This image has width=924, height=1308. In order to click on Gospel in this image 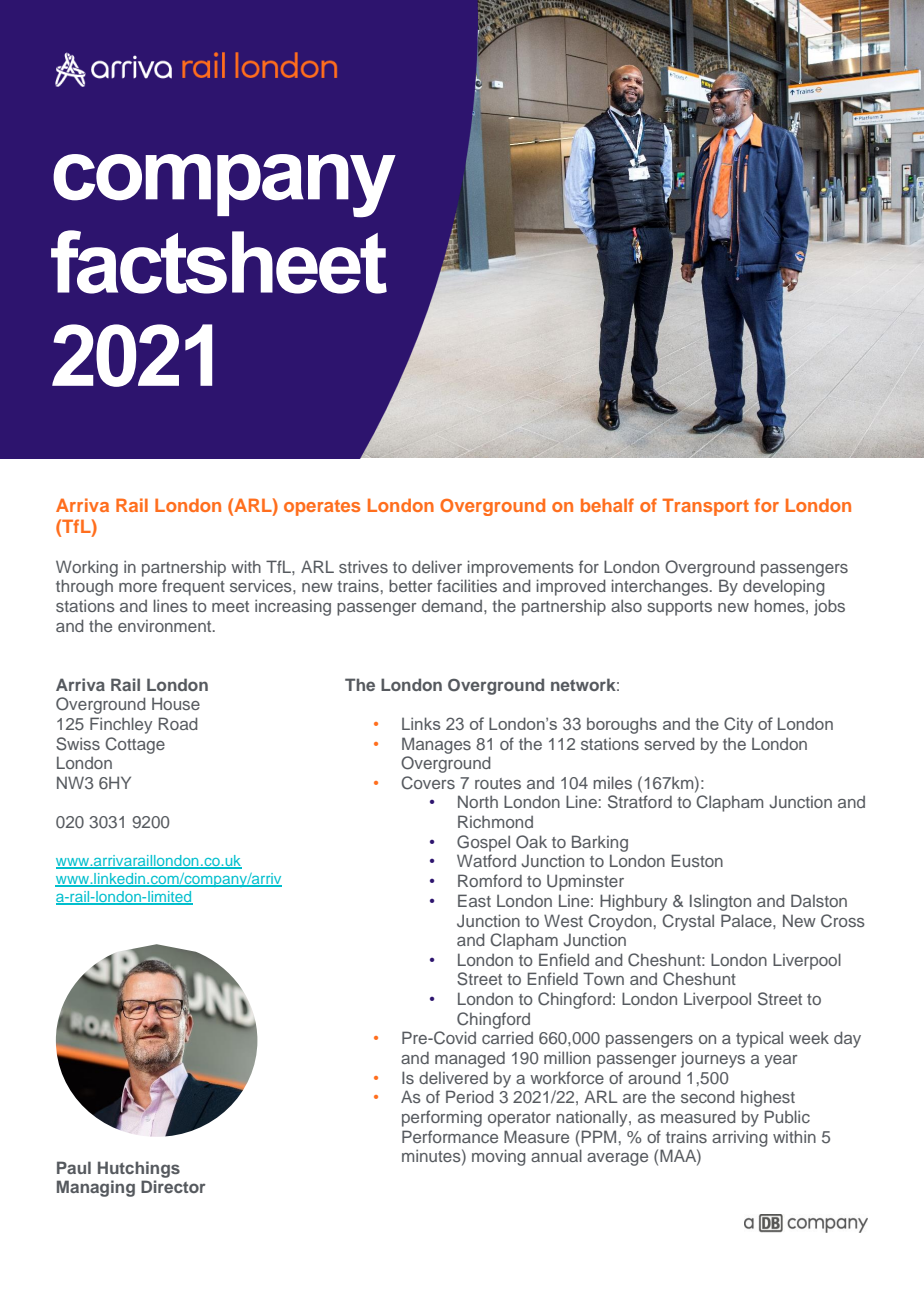, I will do `click(483, 843)`.
